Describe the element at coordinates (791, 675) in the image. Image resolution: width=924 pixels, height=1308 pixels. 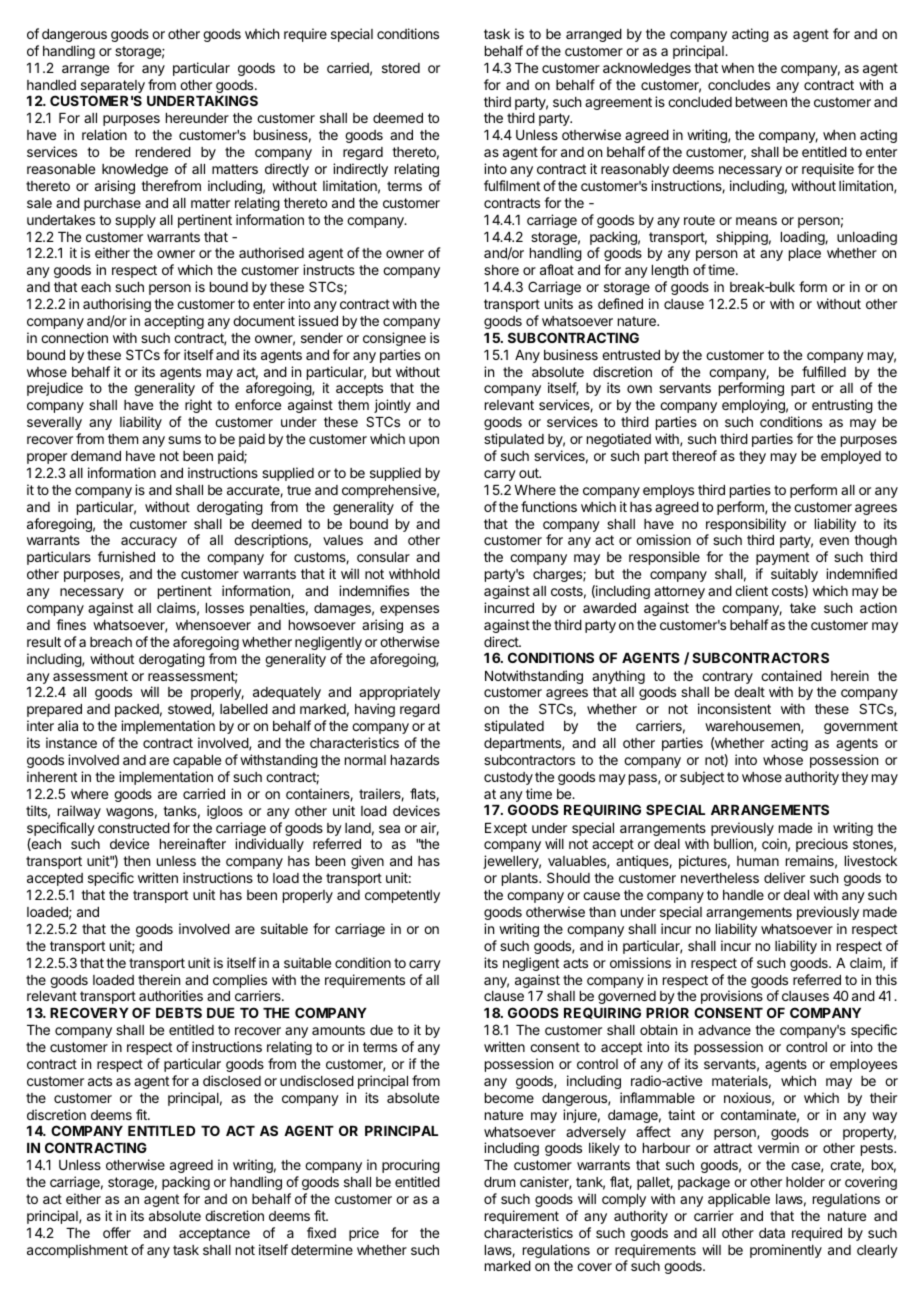
I see `contained` at that location.
